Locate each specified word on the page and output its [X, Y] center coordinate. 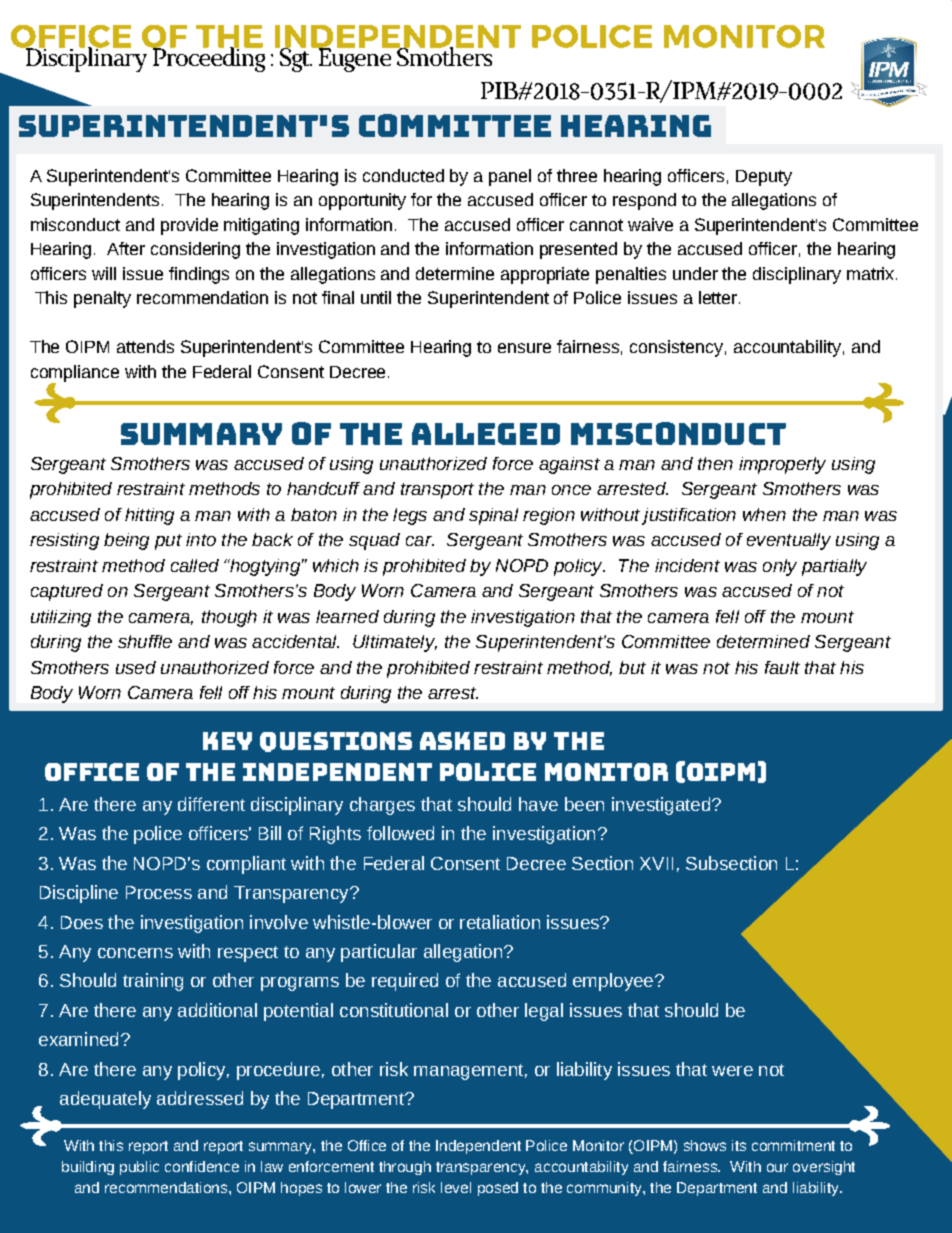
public [139, 1168]
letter [718, 297]
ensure [524, 348]
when [764, 514]
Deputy [764, 178]
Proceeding [207, 58]
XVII [656, 863]
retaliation [500, 922]
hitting [149, 516]
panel [510, 177]
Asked [462, 741]
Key [227, 741]
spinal [493, 516]
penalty [102, 299]
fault [782, 667]
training [153, 982]
